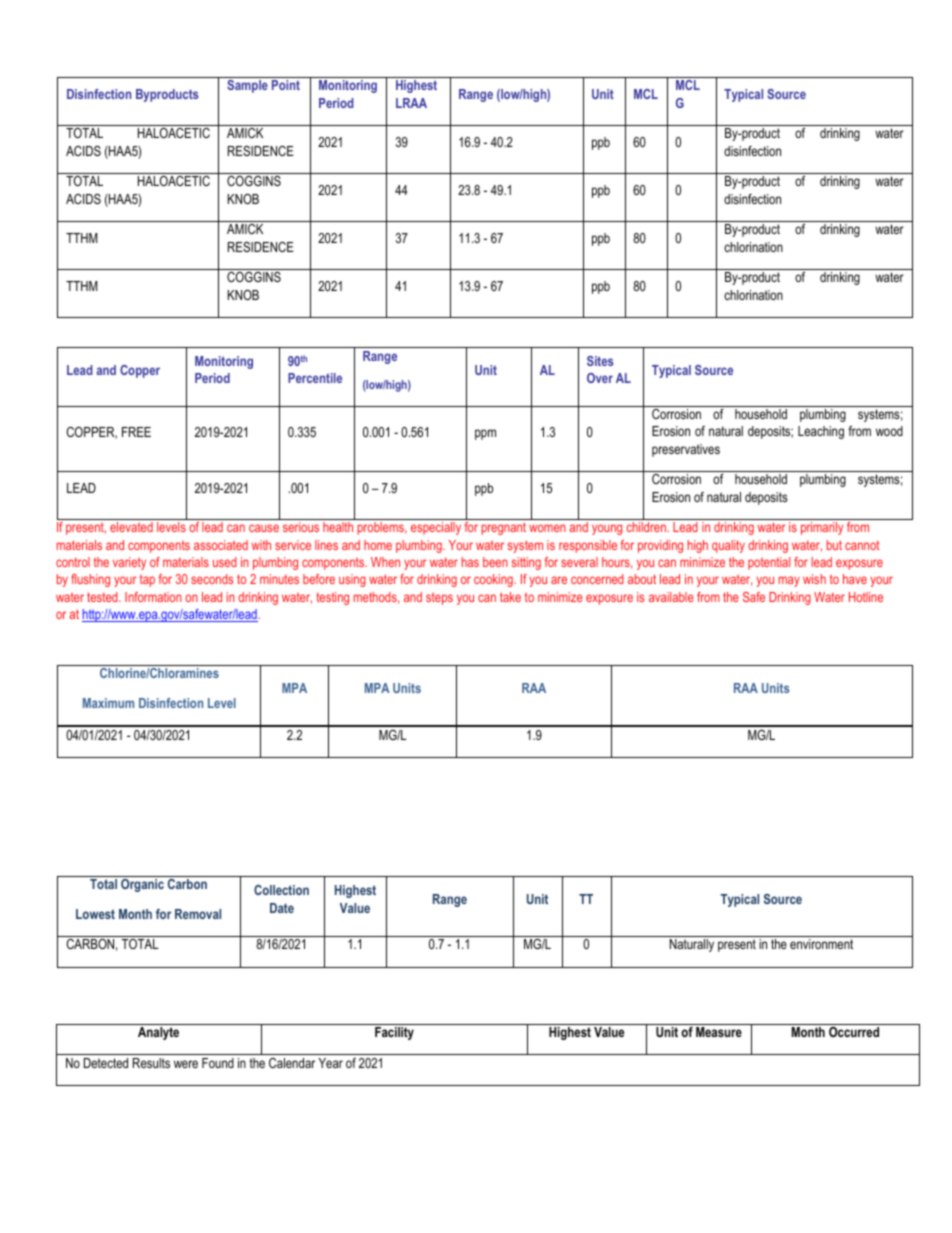 This image has height=1233, width=952. I want to click on Sites, so click(600, 361).
